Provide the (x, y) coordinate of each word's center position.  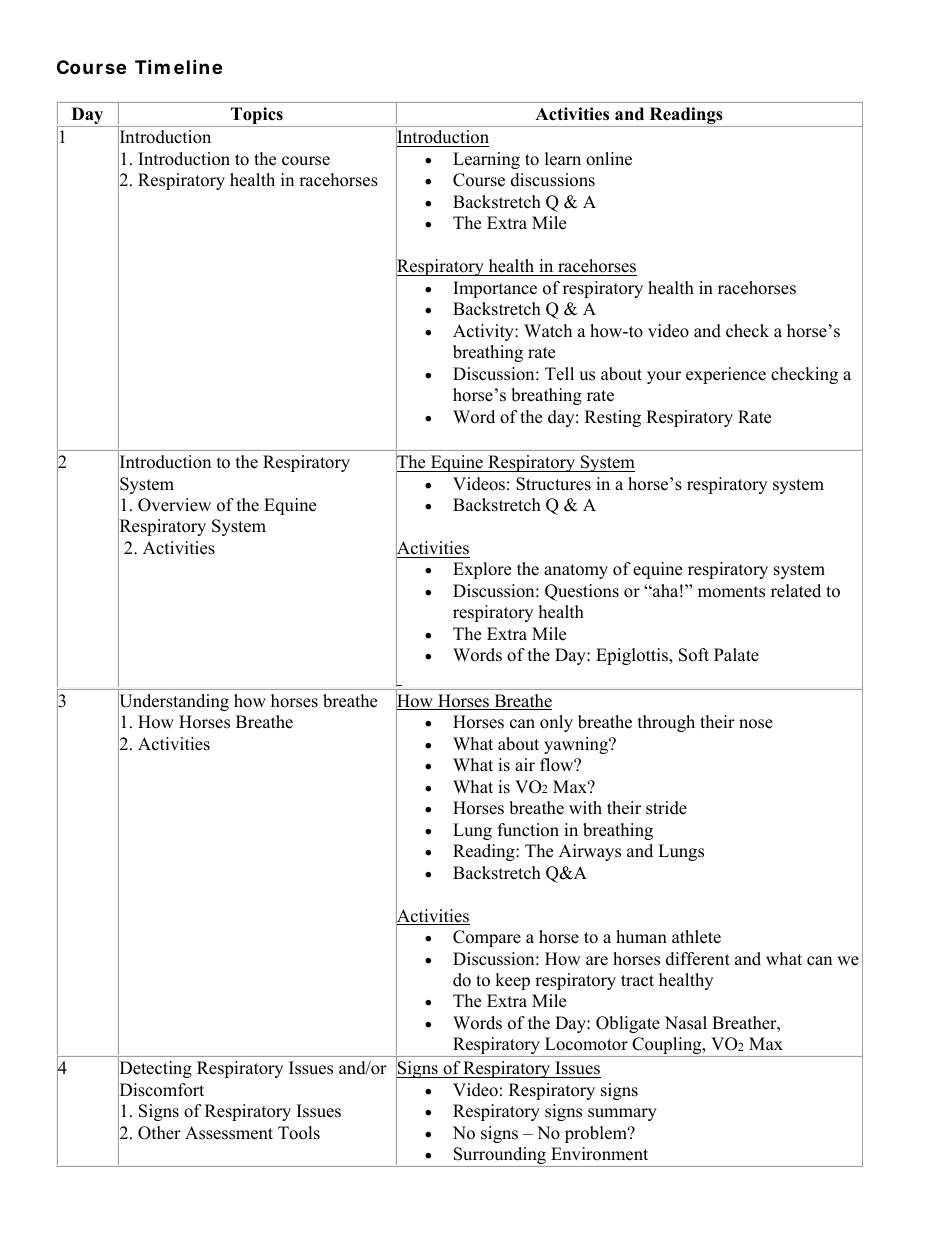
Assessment (229, 1133)
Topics (257, 117)
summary (622, 1114)
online (609, 159)
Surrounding (500, 1157)
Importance (495, 289)
